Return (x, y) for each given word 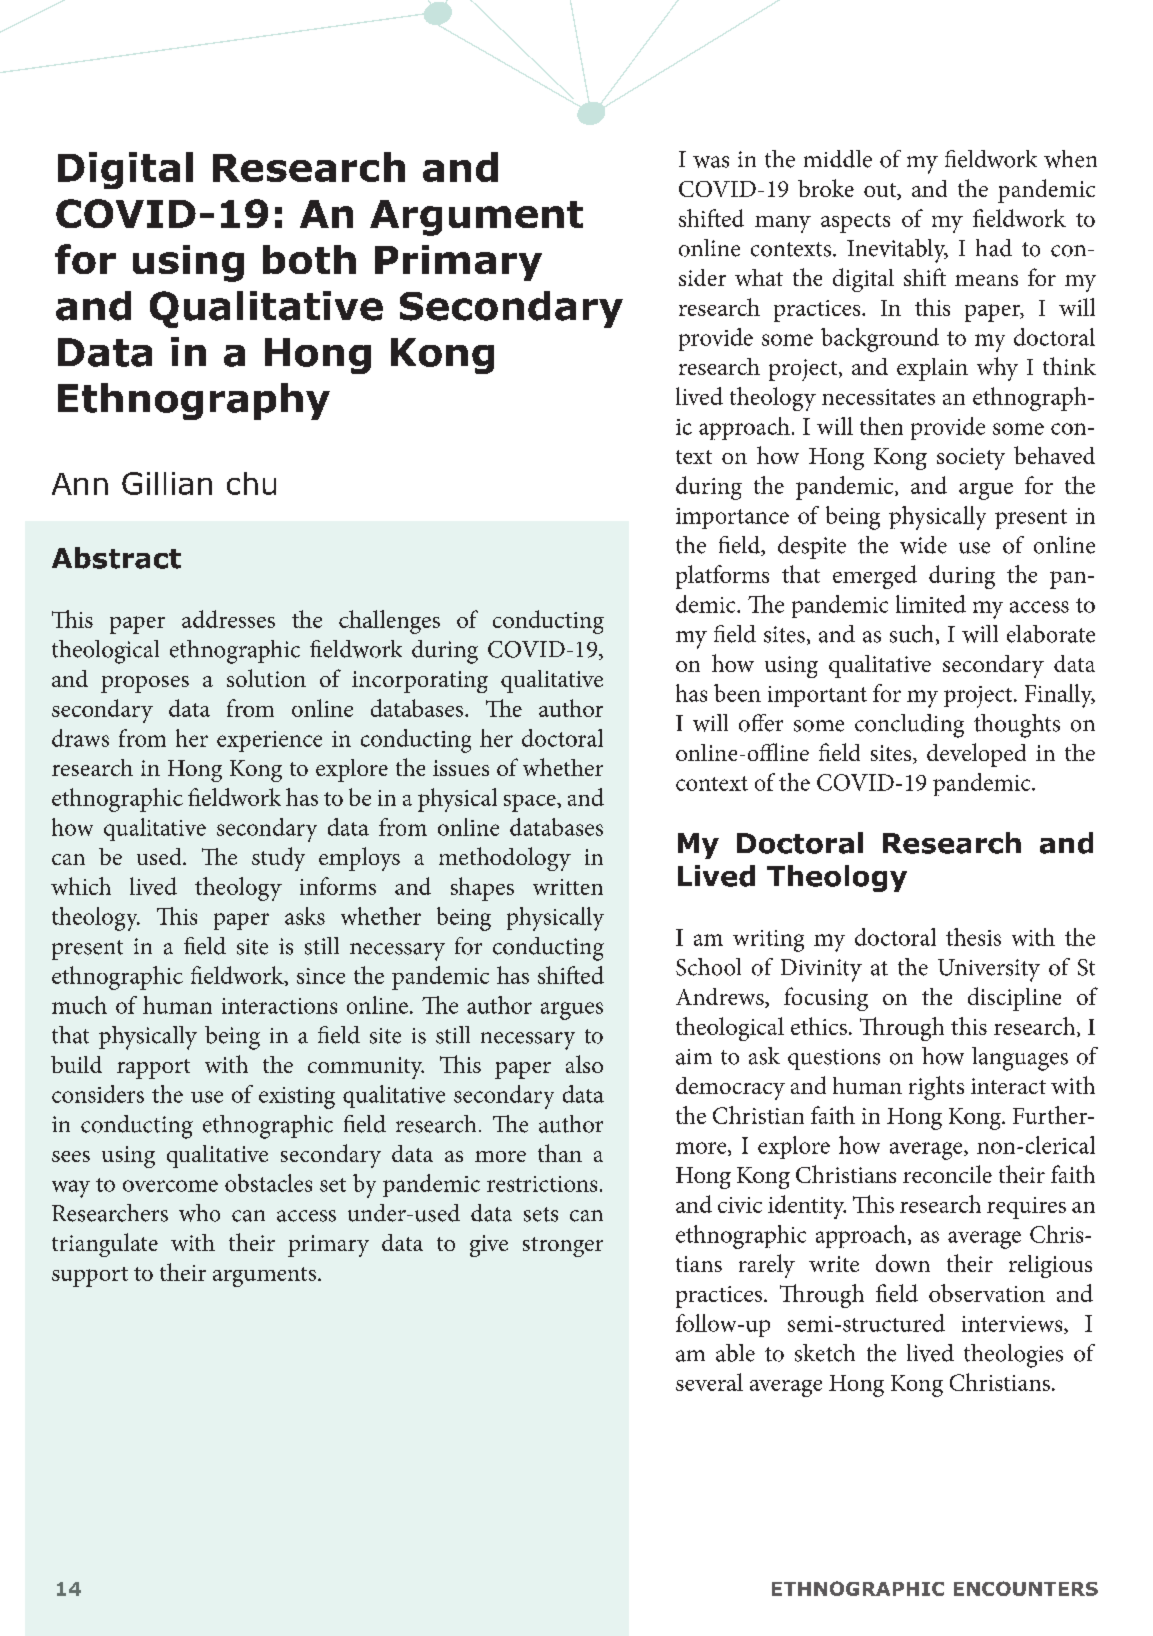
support (90, 1277)
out (881, 191)
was (711, 162)
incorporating (420, 682)
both (309, 259)
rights (936, 1088)
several (709, 1382)
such (911, 634)
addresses (228, 619)
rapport (153, 1069)
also (584, 1064)
